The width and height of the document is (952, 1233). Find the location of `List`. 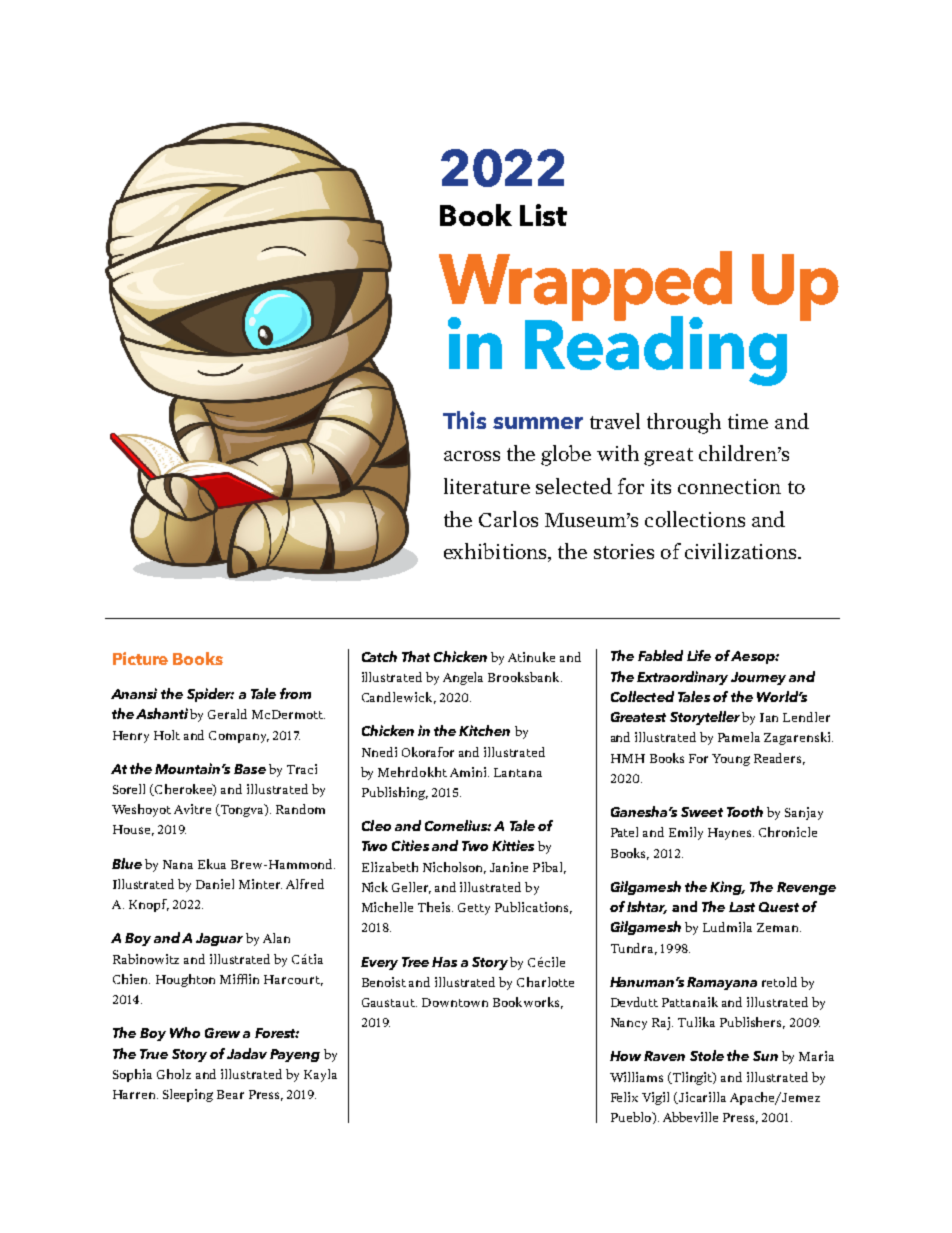

List is located at coordinates (543, 215).
